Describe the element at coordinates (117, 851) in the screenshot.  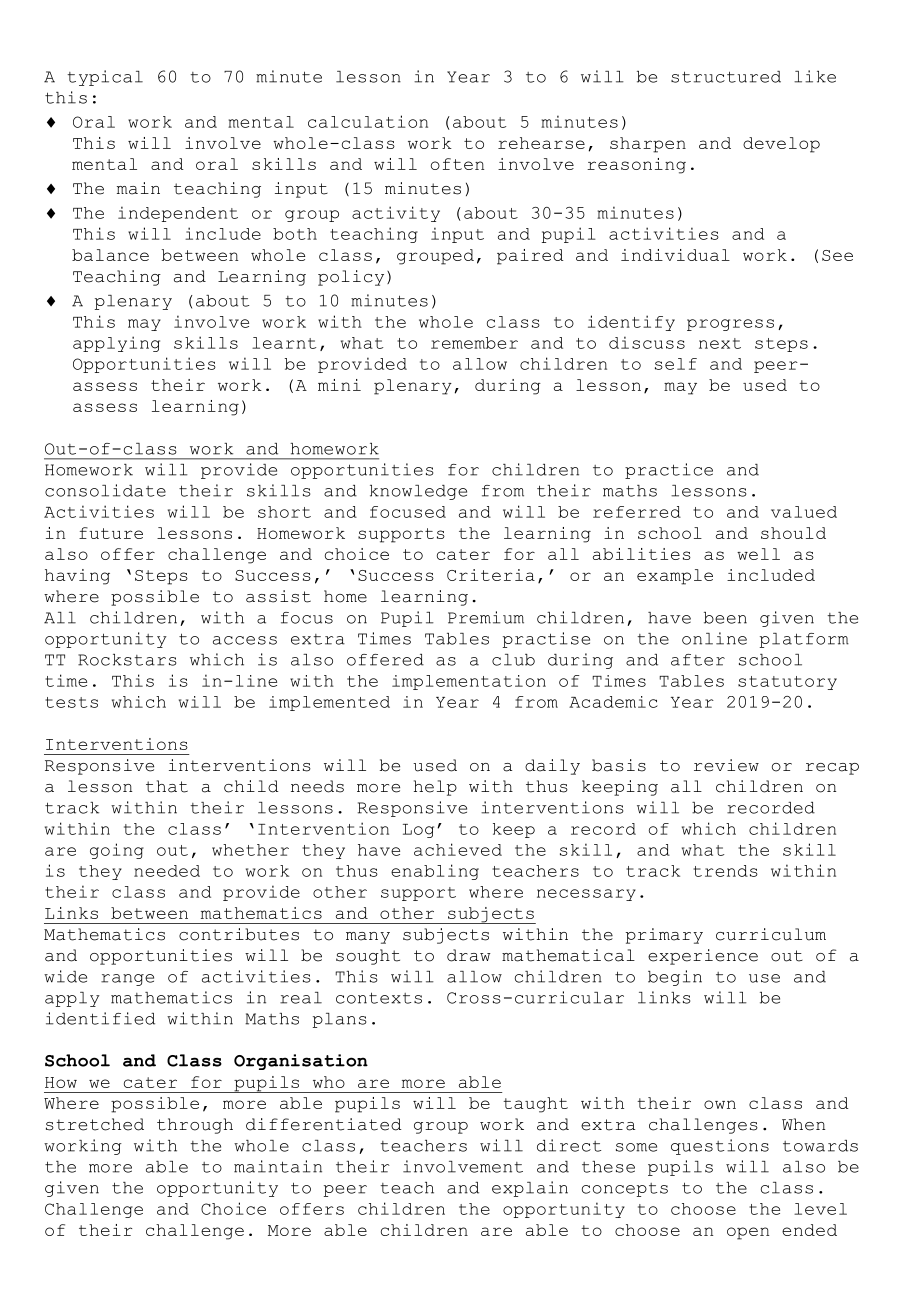
I see `going` at that location.
